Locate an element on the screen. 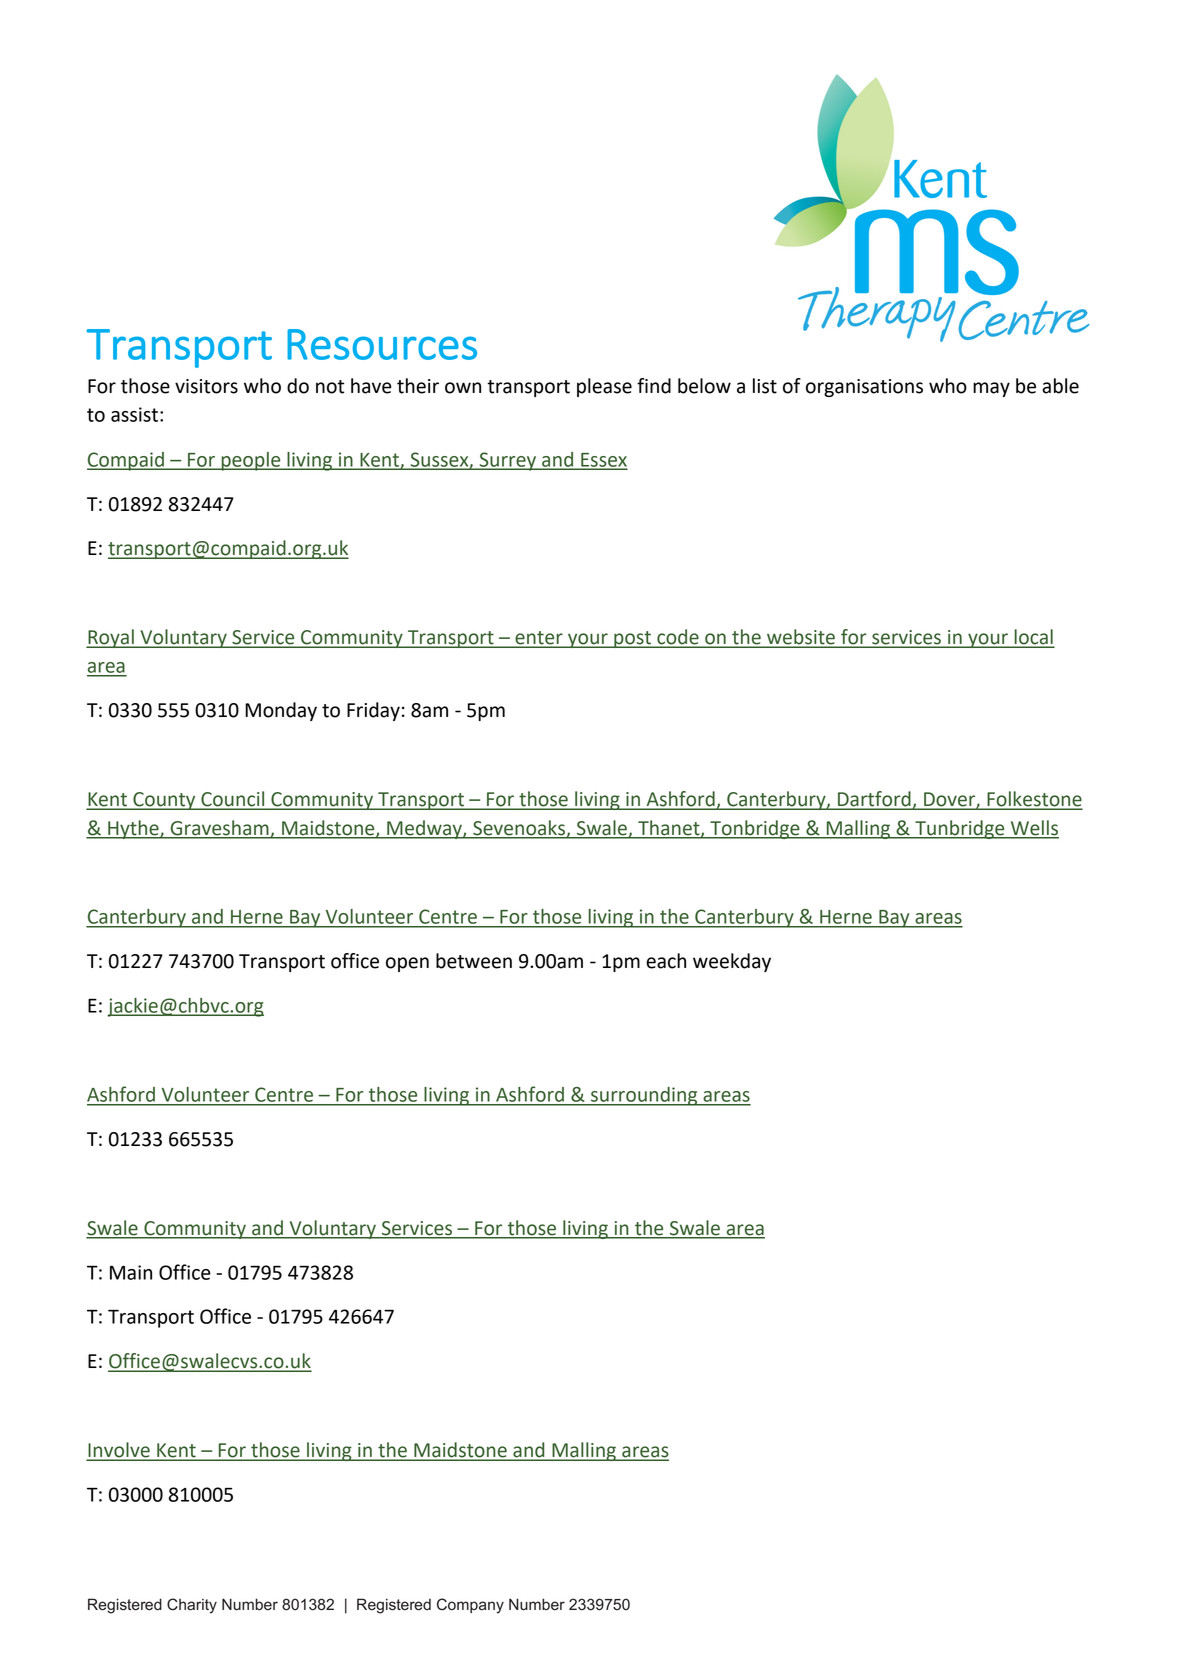  surrounding is located at coordinates (644, 1096).
